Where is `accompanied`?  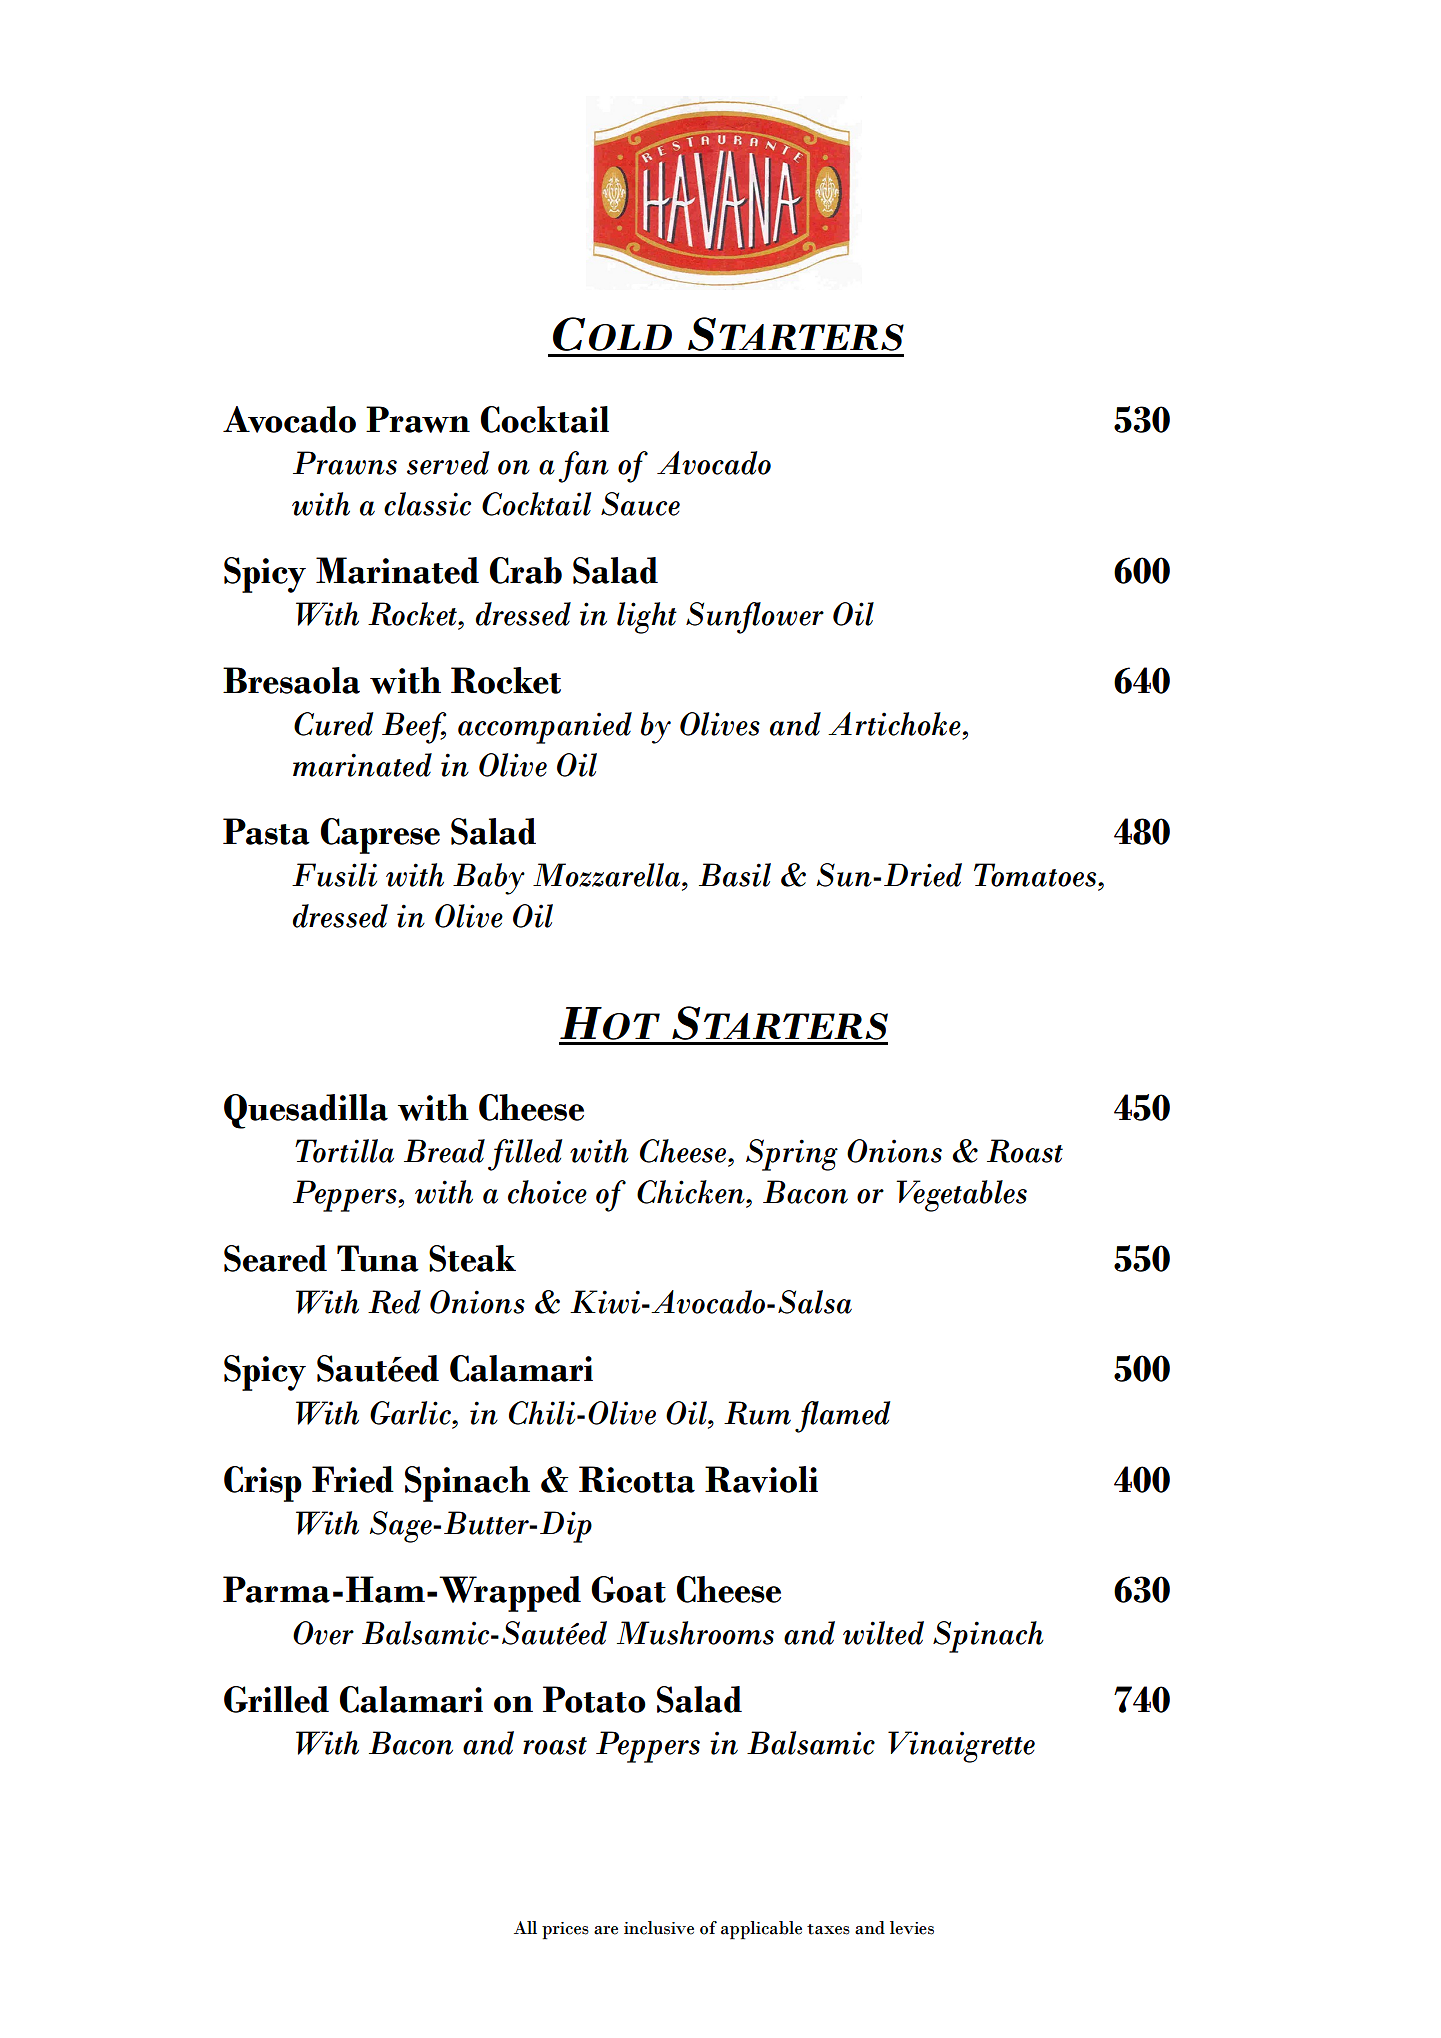 accompanied is located at coordinates (545, 728).
